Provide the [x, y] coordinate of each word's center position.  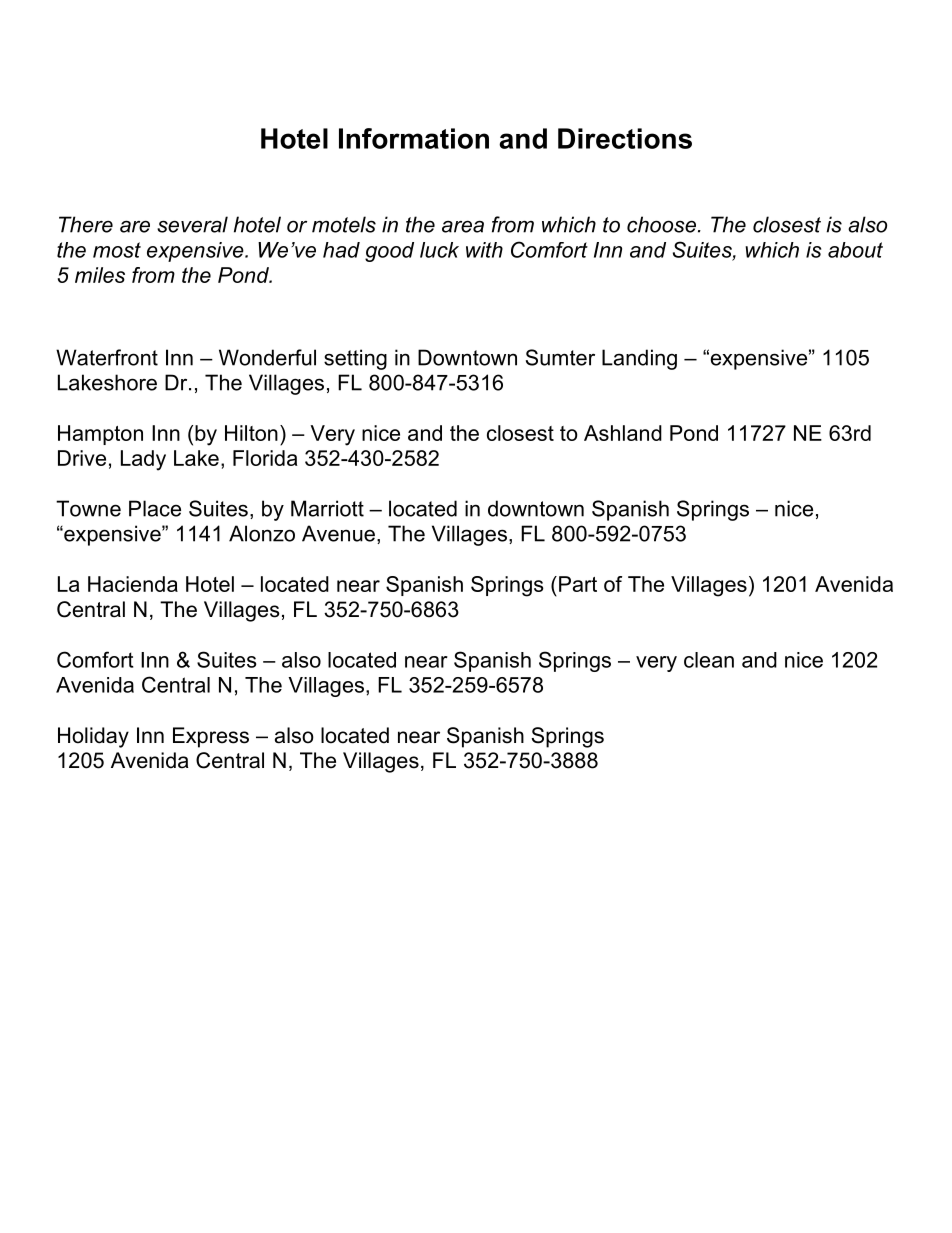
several [192, 224]
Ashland [623, 433]
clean [709, 660]
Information [414, 138]
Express [211, 737]
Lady [143, 460]
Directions [625, 138]
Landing [639, 359]
